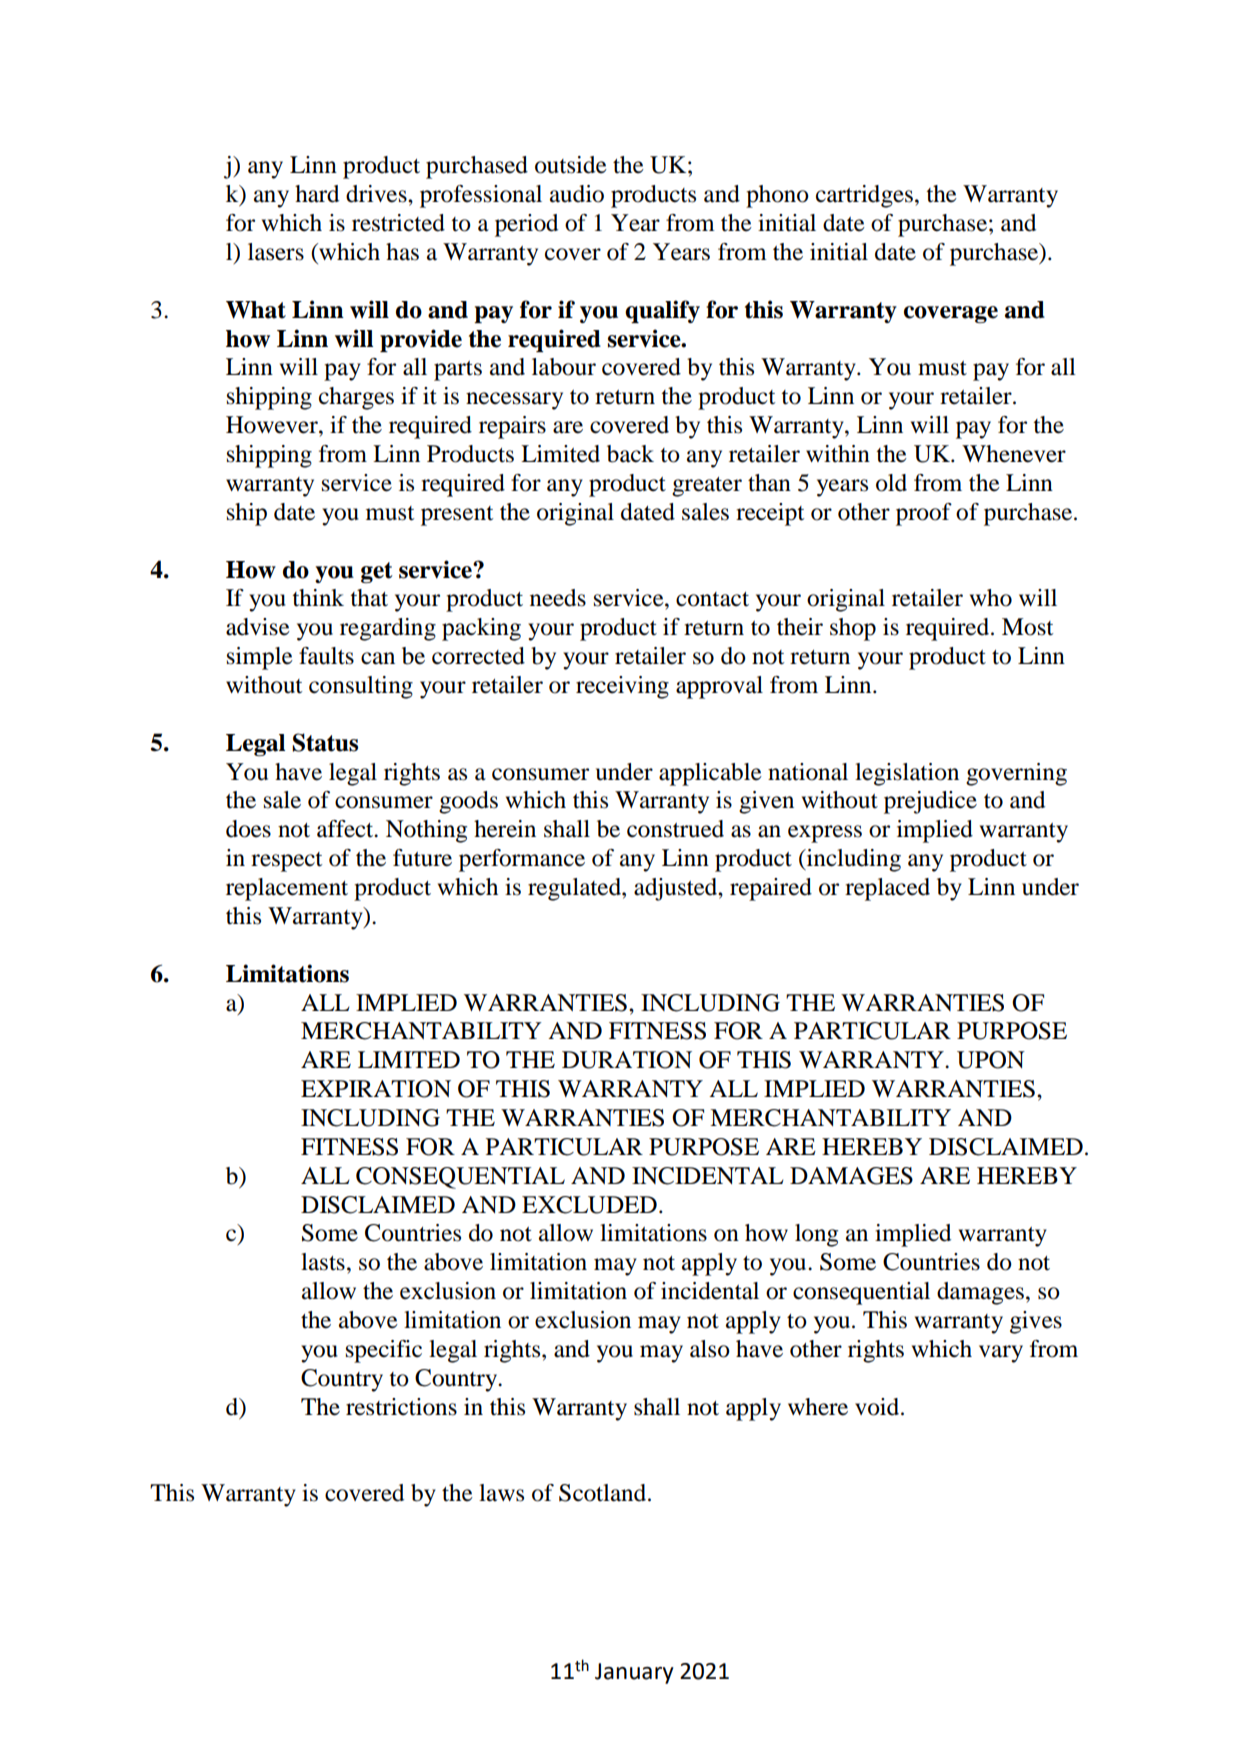  Describe the element at coordinates (317, 194) in the screenshot. I see `hard` at that location.
